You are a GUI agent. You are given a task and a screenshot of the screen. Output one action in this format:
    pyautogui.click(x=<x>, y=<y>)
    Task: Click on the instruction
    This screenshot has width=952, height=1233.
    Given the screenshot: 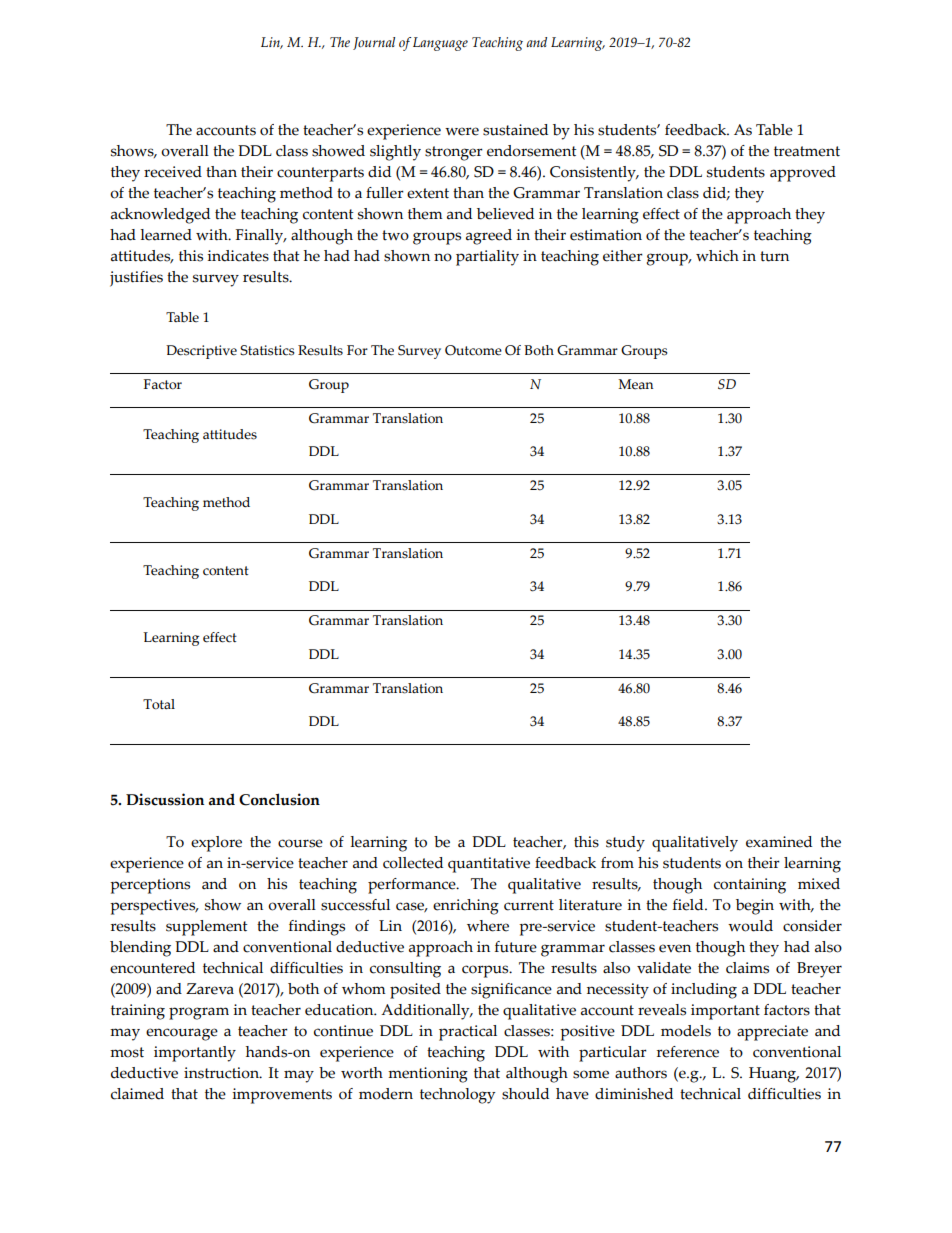 What is the action you would take?
    pyautogui.click(x=222, y=1073)
